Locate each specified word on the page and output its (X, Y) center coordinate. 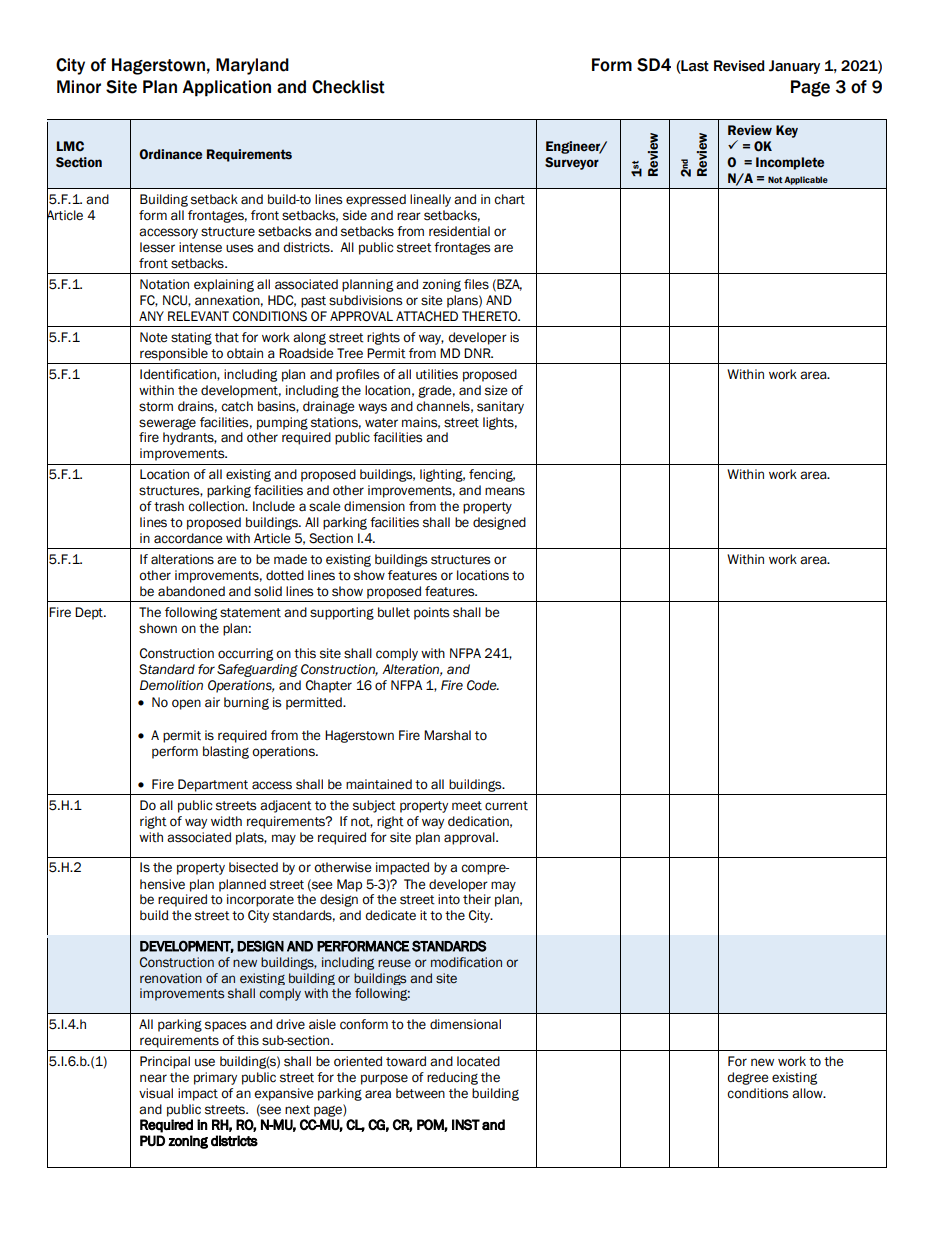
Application (226, 88)
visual (156, 1093)
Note (153, 337)
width (226, 821)
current (506, 806)
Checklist (348, 87)
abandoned (191, 591)
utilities (437, 374)
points (431, 613)
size (496, 390)
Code (483, 685)
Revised (739, 66)
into (449, 899)
